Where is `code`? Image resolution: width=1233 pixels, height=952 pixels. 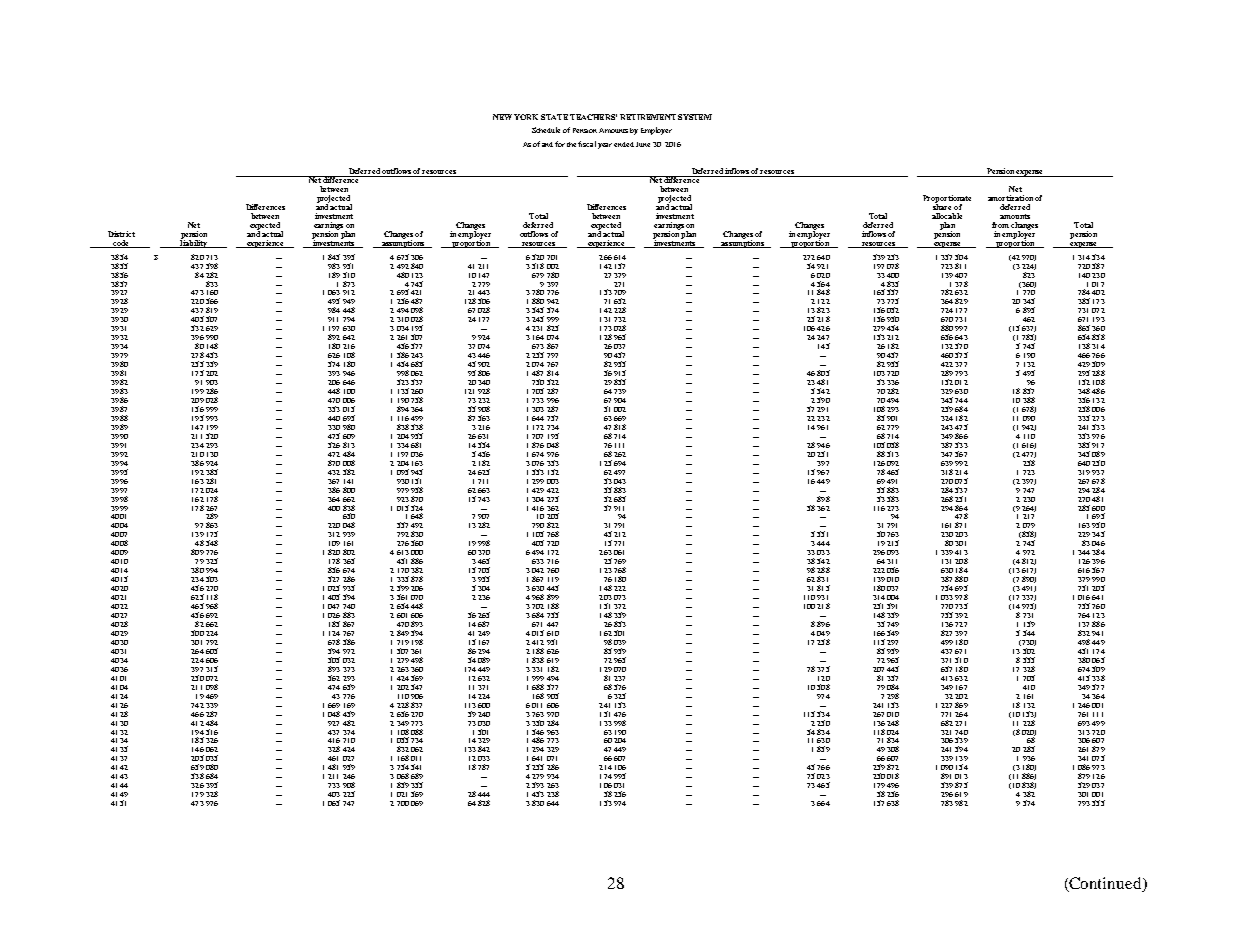
code is located at coordinates (121, 244).
